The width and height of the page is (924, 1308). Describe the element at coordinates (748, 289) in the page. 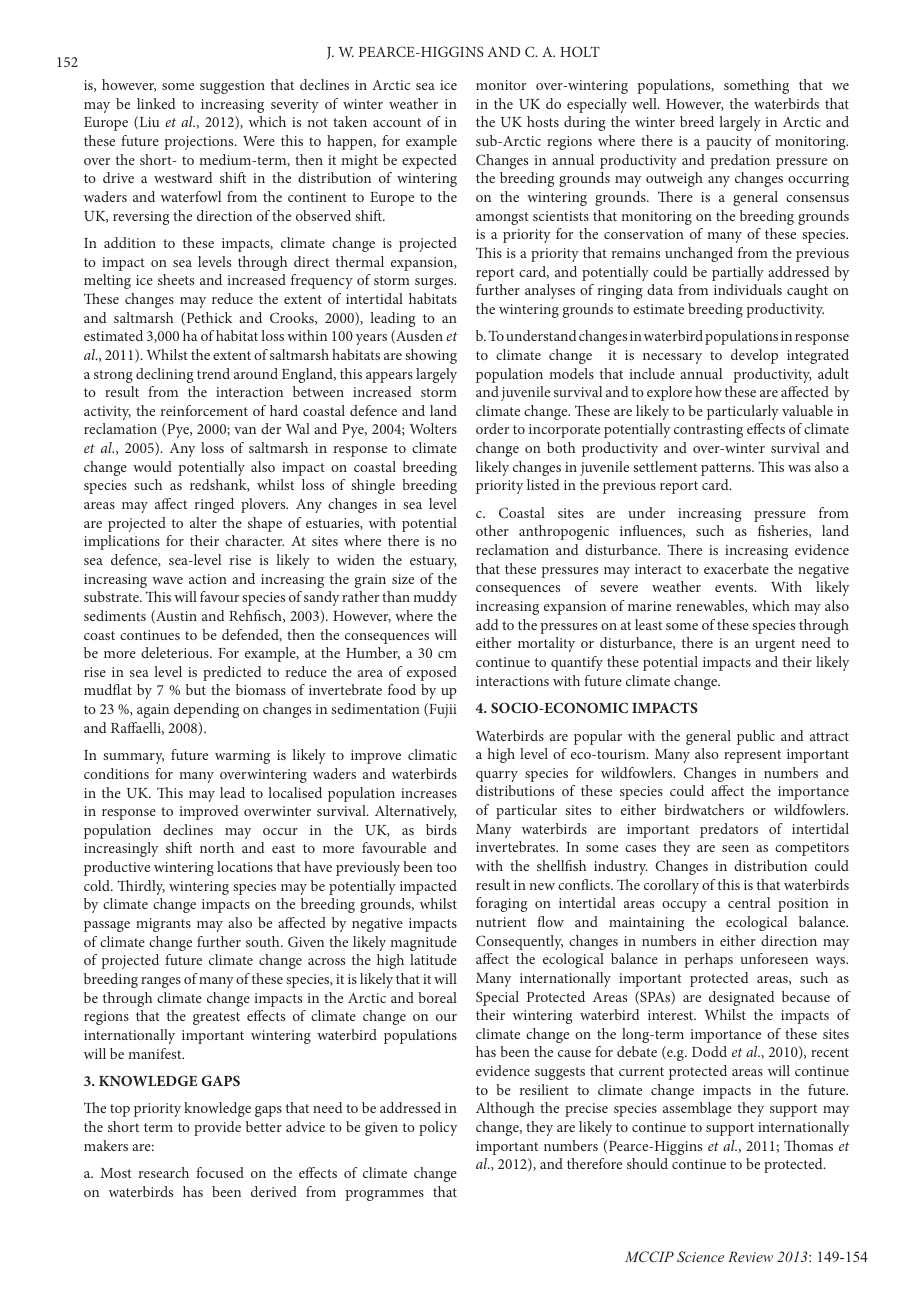

I see `individuals` at that location.
